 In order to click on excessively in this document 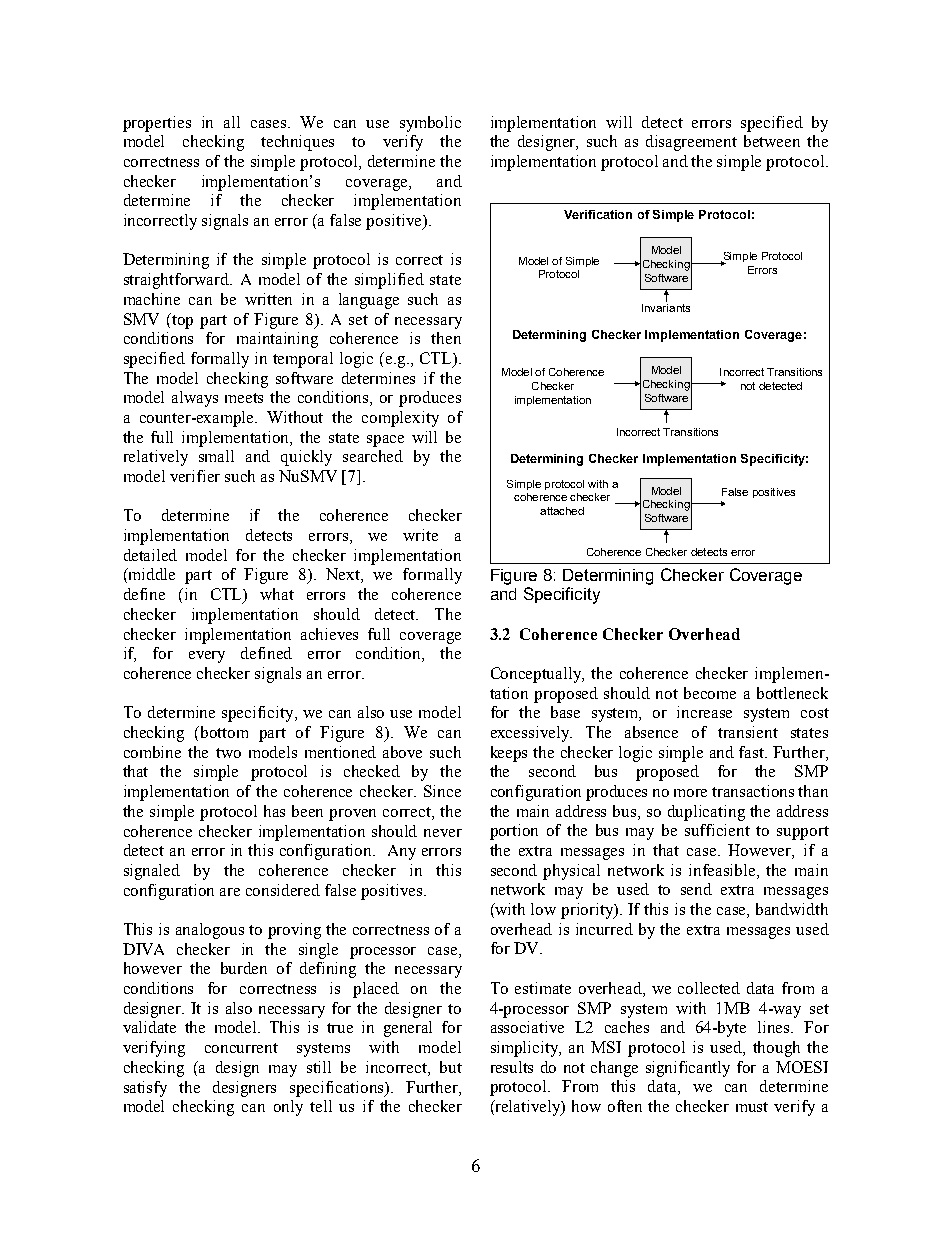, I will do `click(531, 734)`.
